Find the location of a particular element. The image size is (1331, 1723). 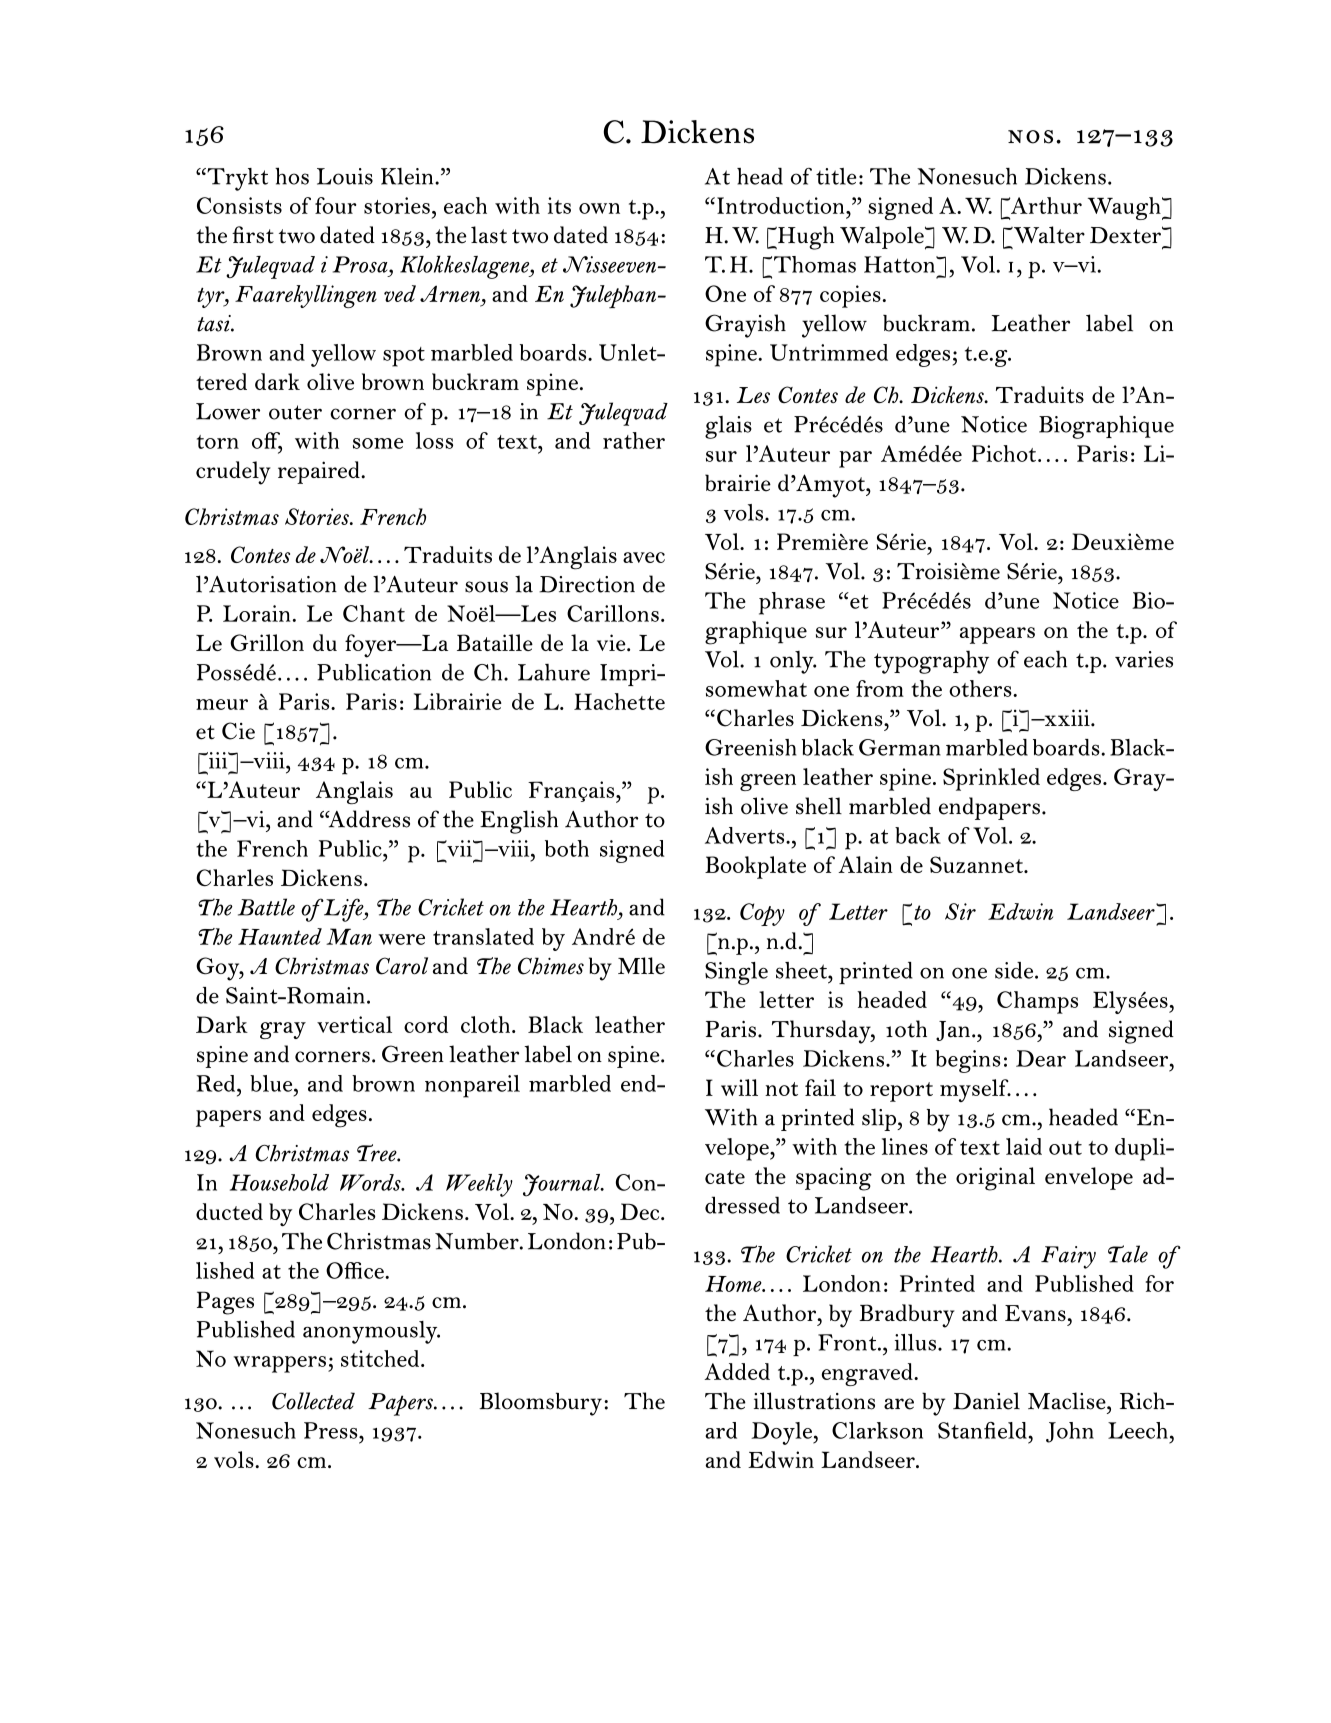

appears is located at coordinates (997, 635).
